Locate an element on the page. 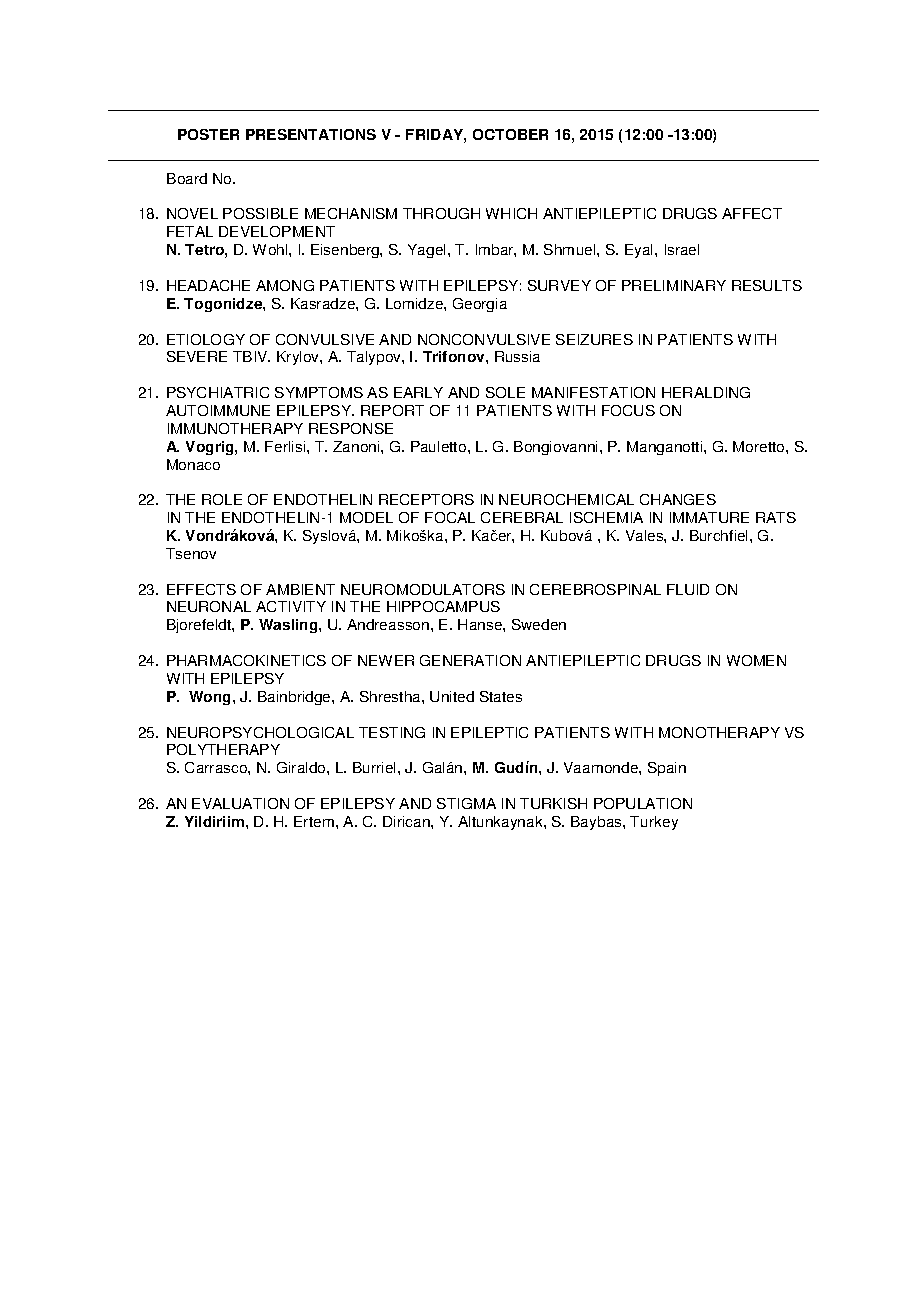 The height and width of the document is (1308, 924). EVALUATION is located at coordinates (240, 803).
